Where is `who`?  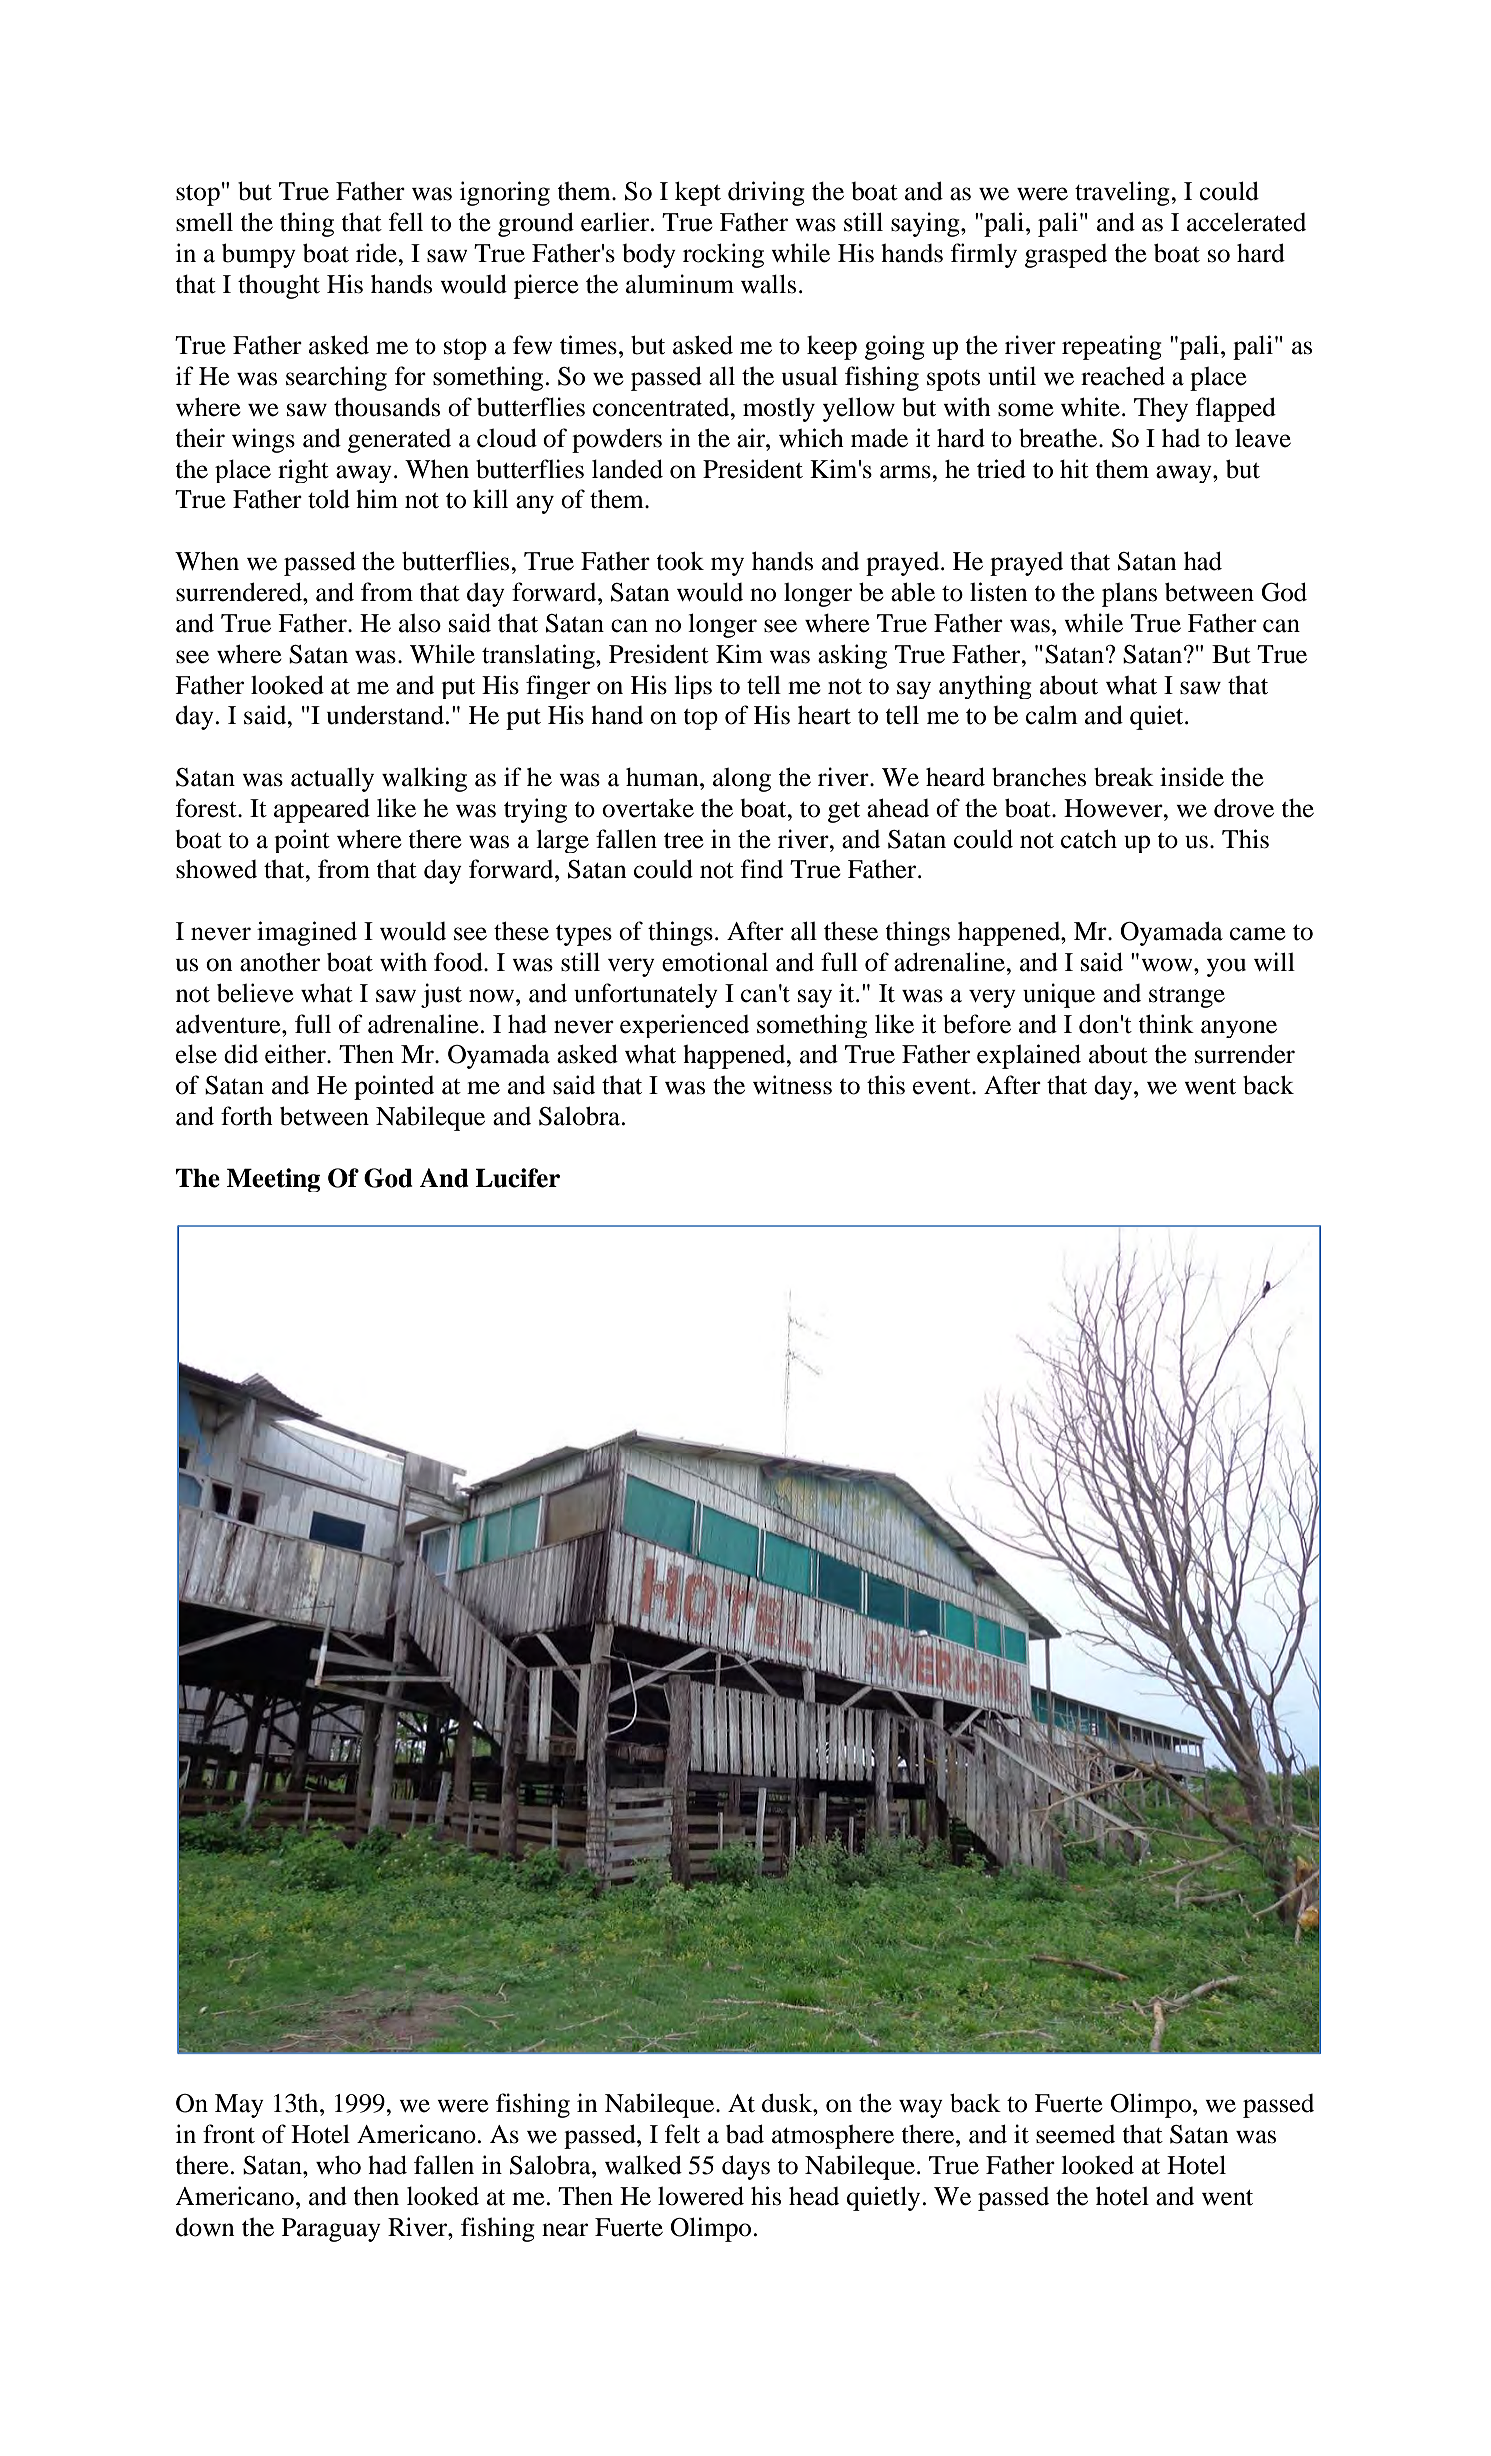 who is located at coordinates (338, 2165).
